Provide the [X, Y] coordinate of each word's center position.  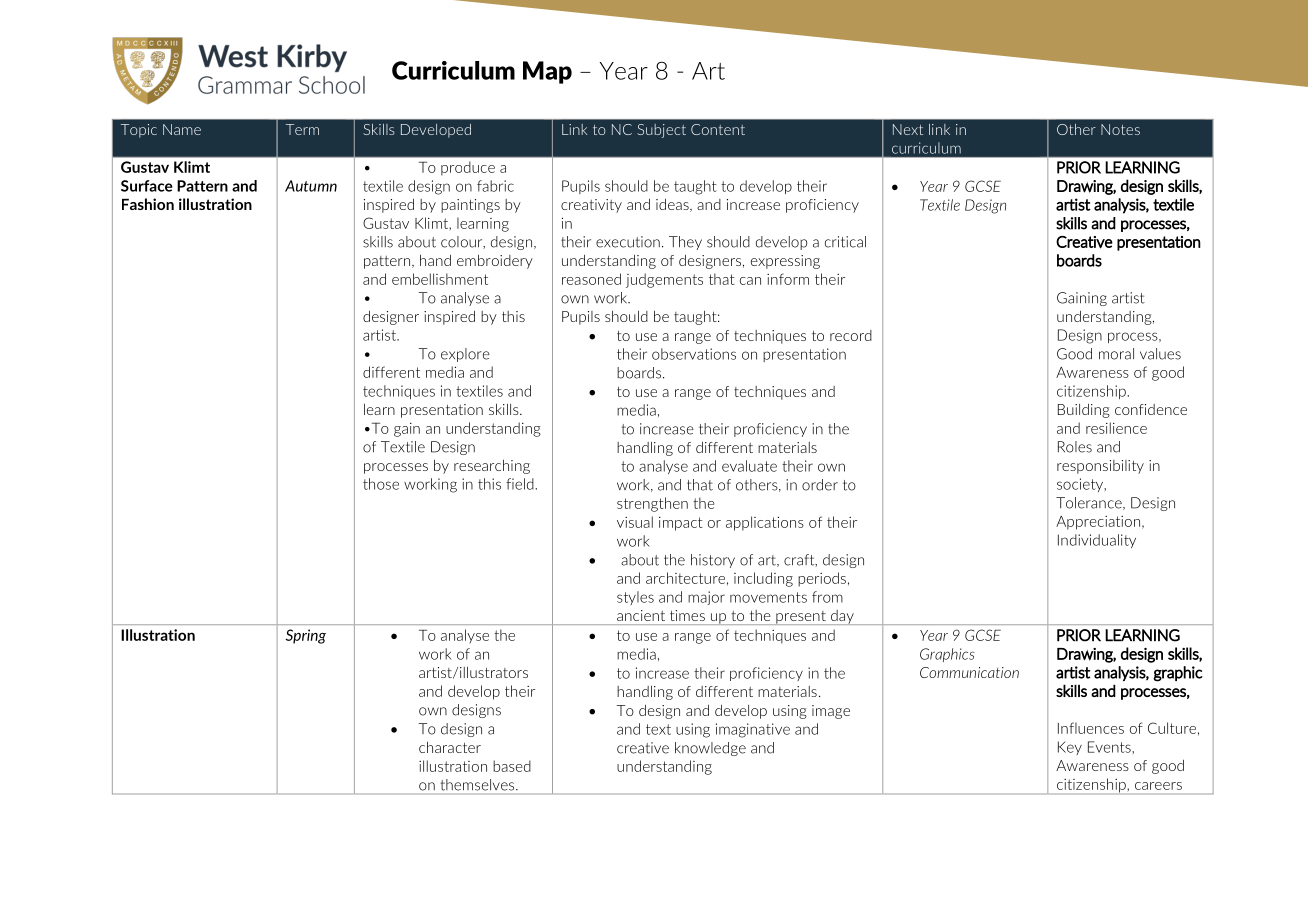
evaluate [749, 466]
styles [635, 598]
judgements [664, 280]
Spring [305, 636]
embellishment [440, 279]
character [450, 747]
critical [845, 242]
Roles [1075, 447]
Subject [661, 131]
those [381, 484]
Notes [1120, 129]
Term [302, 129]
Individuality [1097, 541]
